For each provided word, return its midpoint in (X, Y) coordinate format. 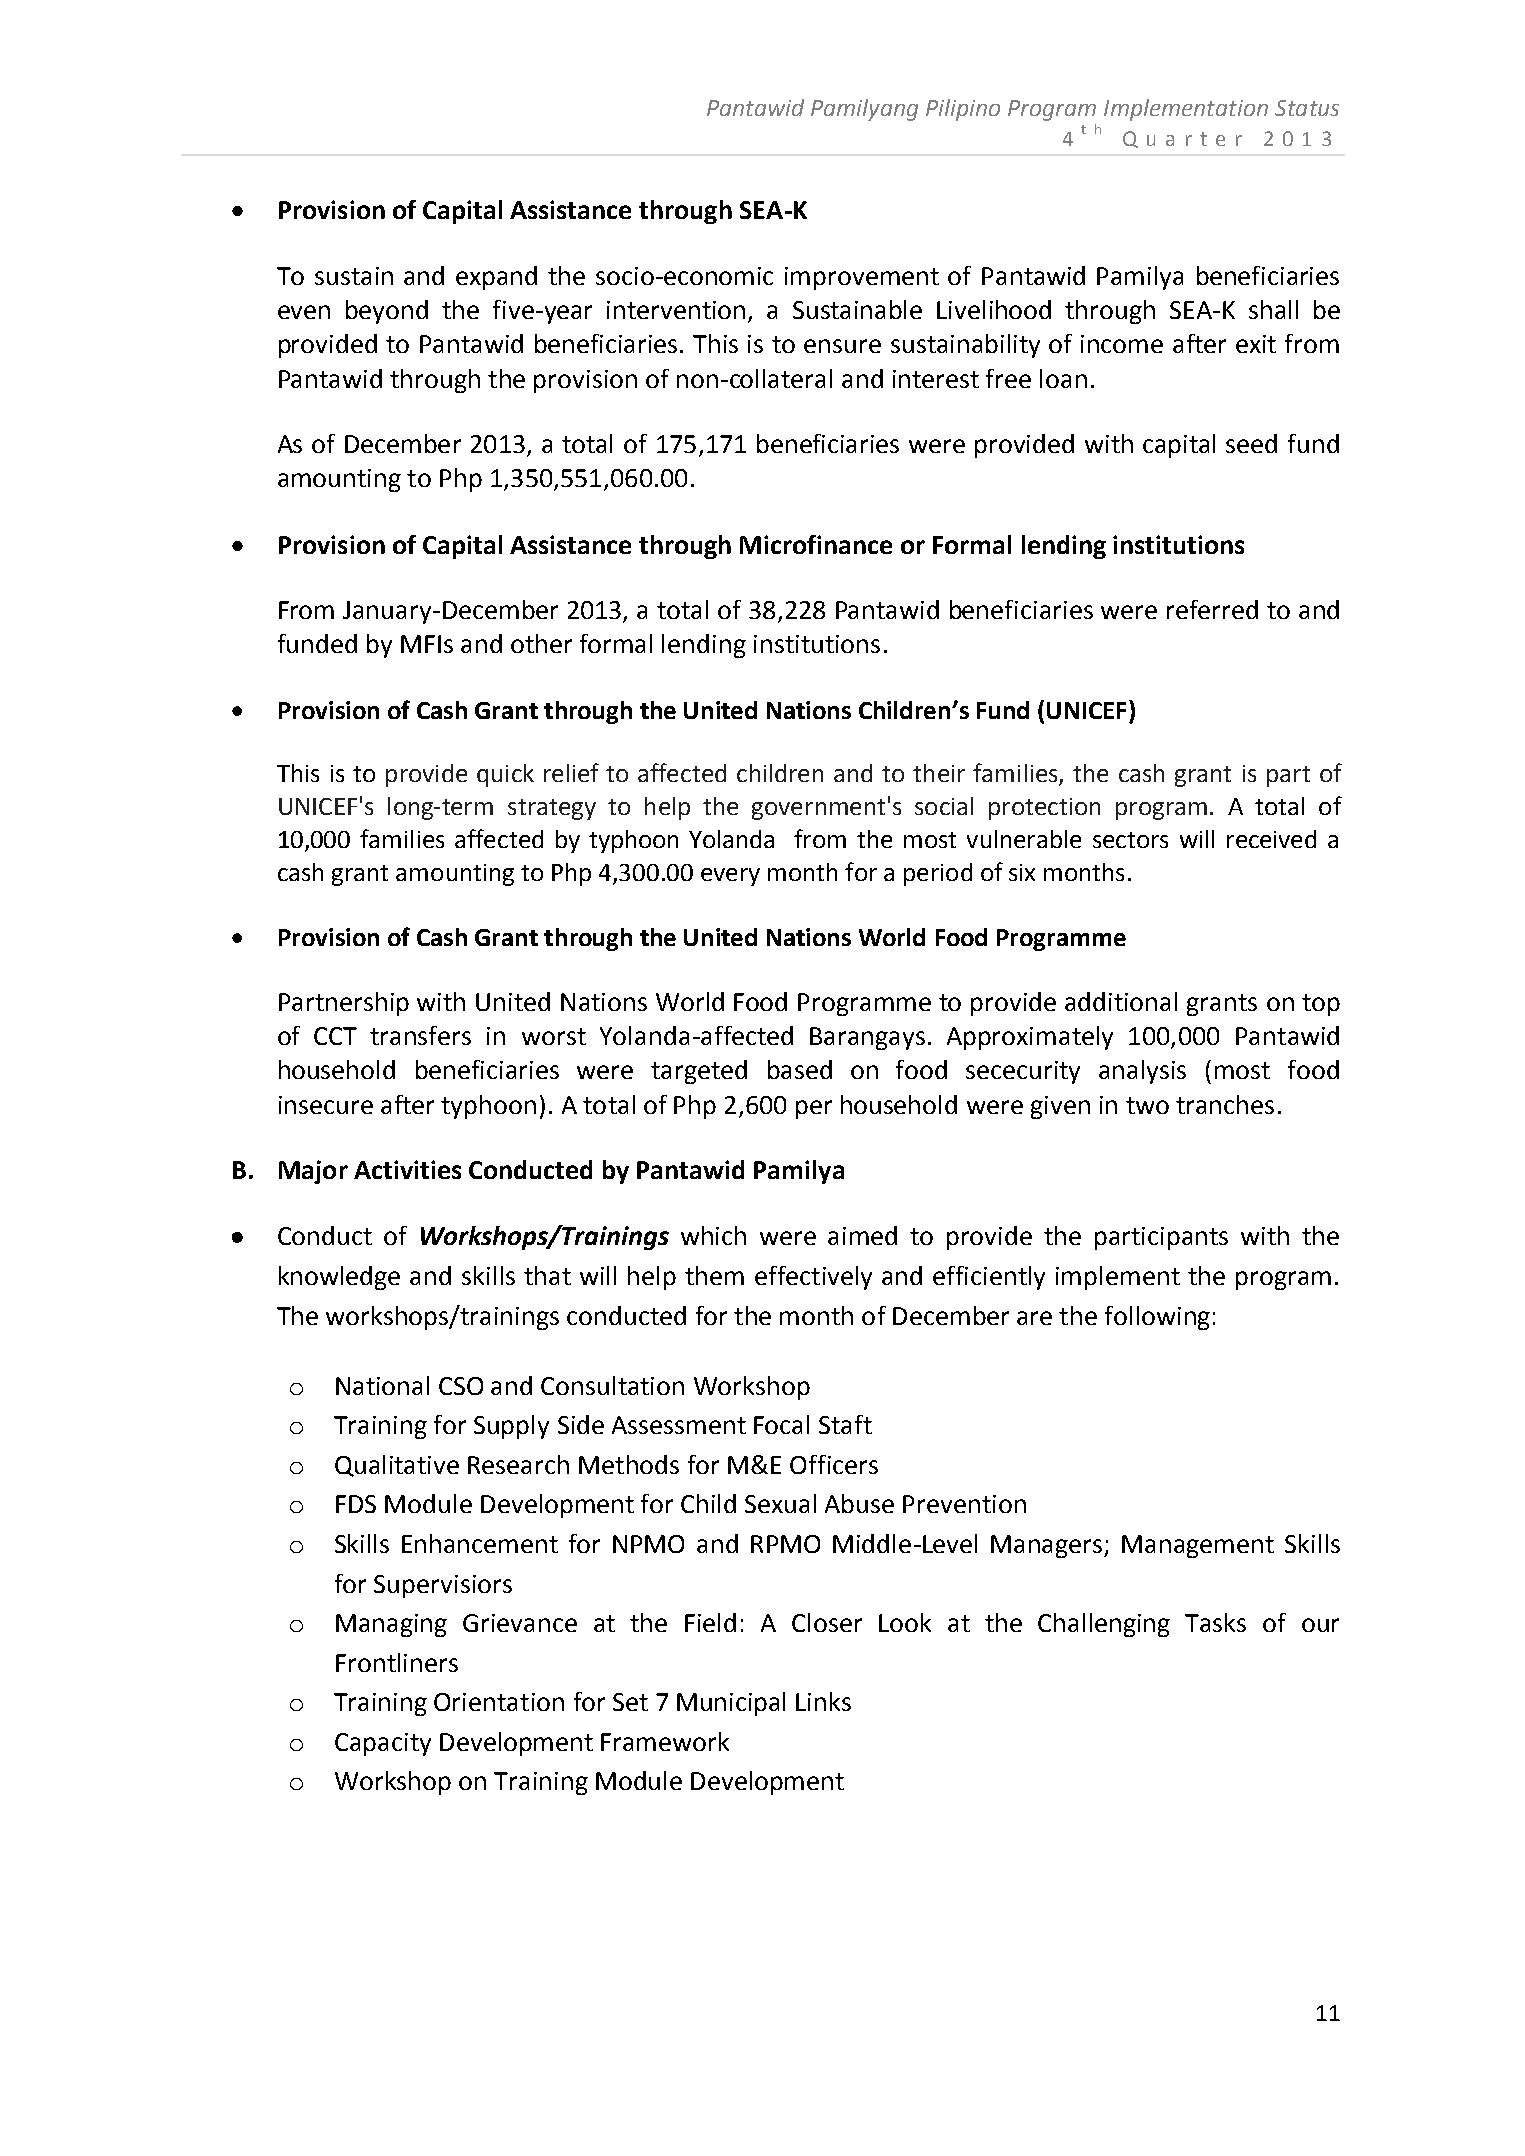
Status (1307, 108)
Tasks (1215, 1622)
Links (823, 1701)
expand (496, 278)
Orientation (499, 1702)
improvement (862, 278)
